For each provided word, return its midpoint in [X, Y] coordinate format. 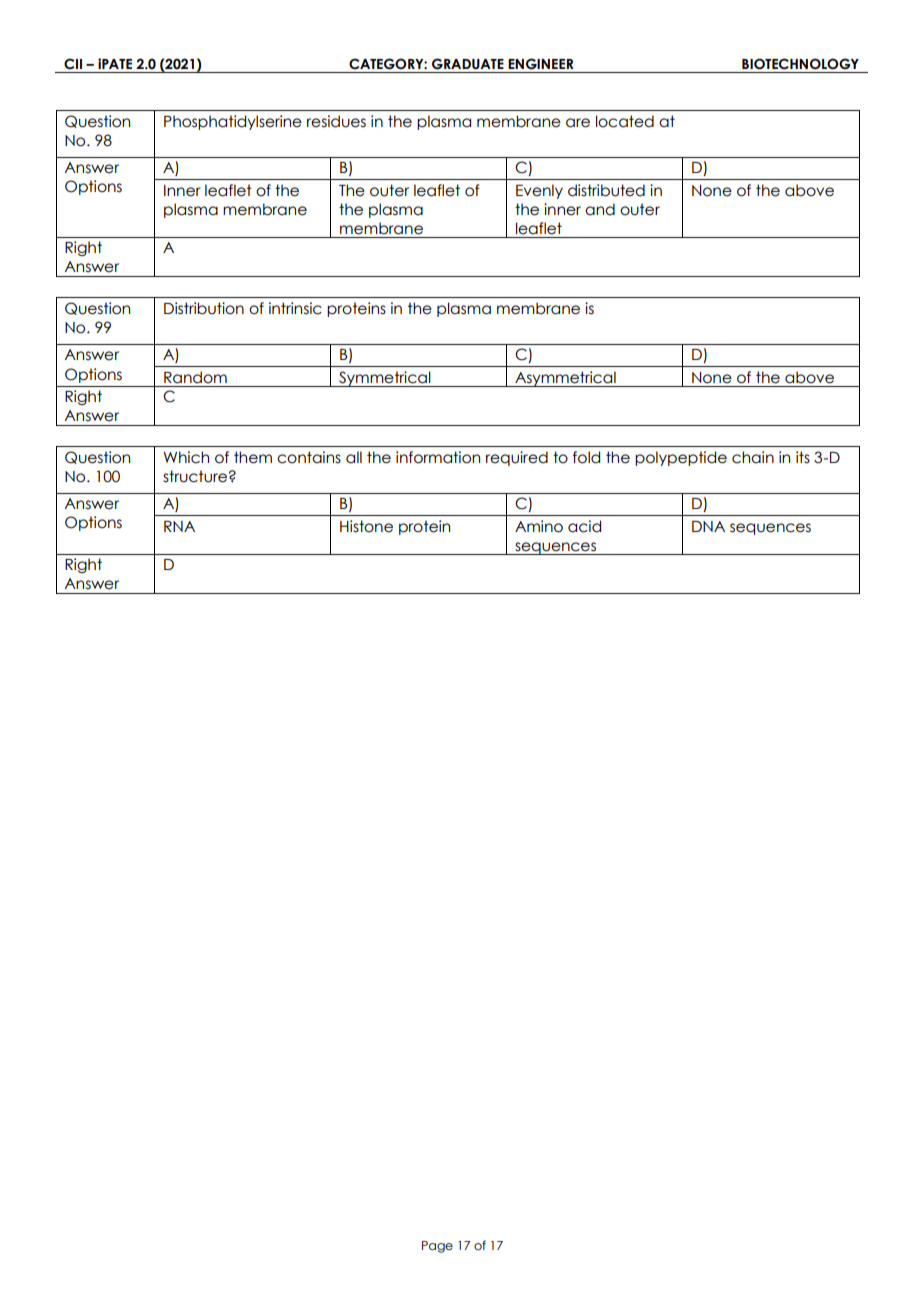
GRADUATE [468, 64]
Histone [366, 526]
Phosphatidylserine [233, 122]
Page [437, 1247]
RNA [179, 526]
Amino [539, 526]
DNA [708, 526]
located [625, 121]
